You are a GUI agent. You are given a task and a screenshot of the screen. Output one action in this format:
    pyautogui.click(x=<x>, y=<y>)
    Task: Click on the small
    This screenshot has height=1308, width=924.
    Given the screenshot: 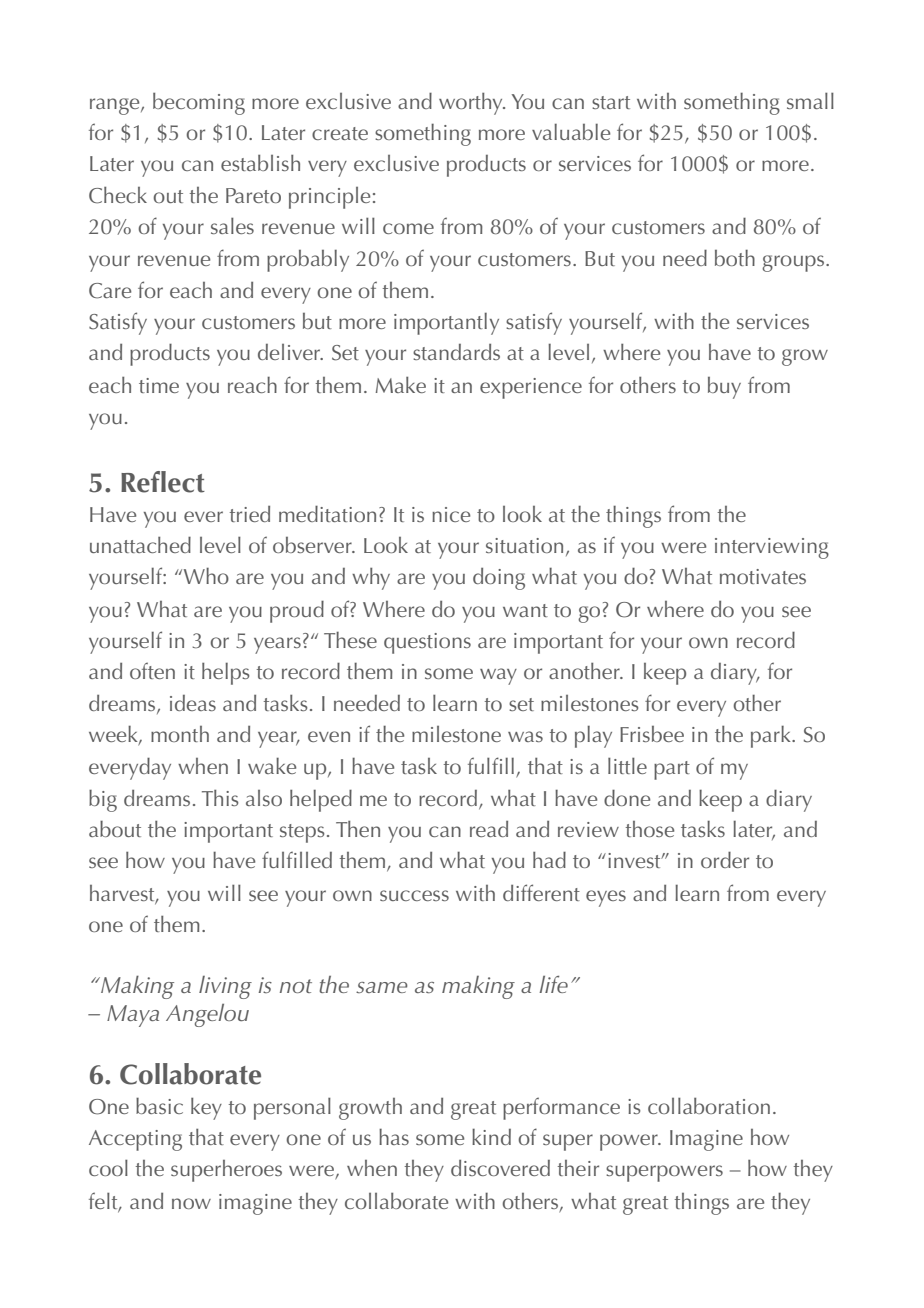 What is the action you would take?
    pyautogui.click(x=810, y=100)
